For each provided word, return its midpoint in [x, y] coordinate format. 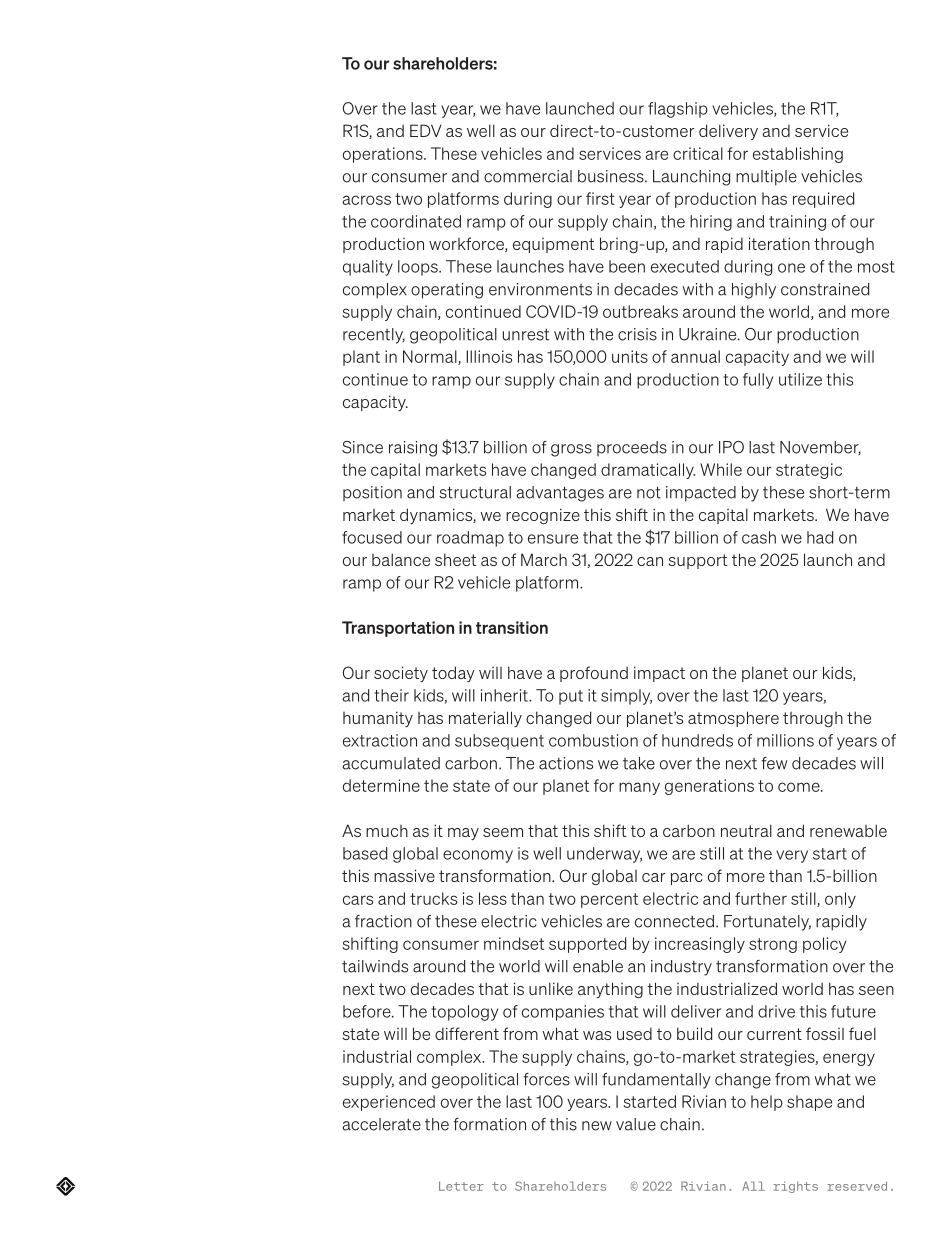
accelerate [381, 1124]
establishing [798, 155]
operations [384, 155]
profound [594, 674]
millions [785, 740]
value [636, 1124]
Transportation [398, 629]
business [612, 176]
